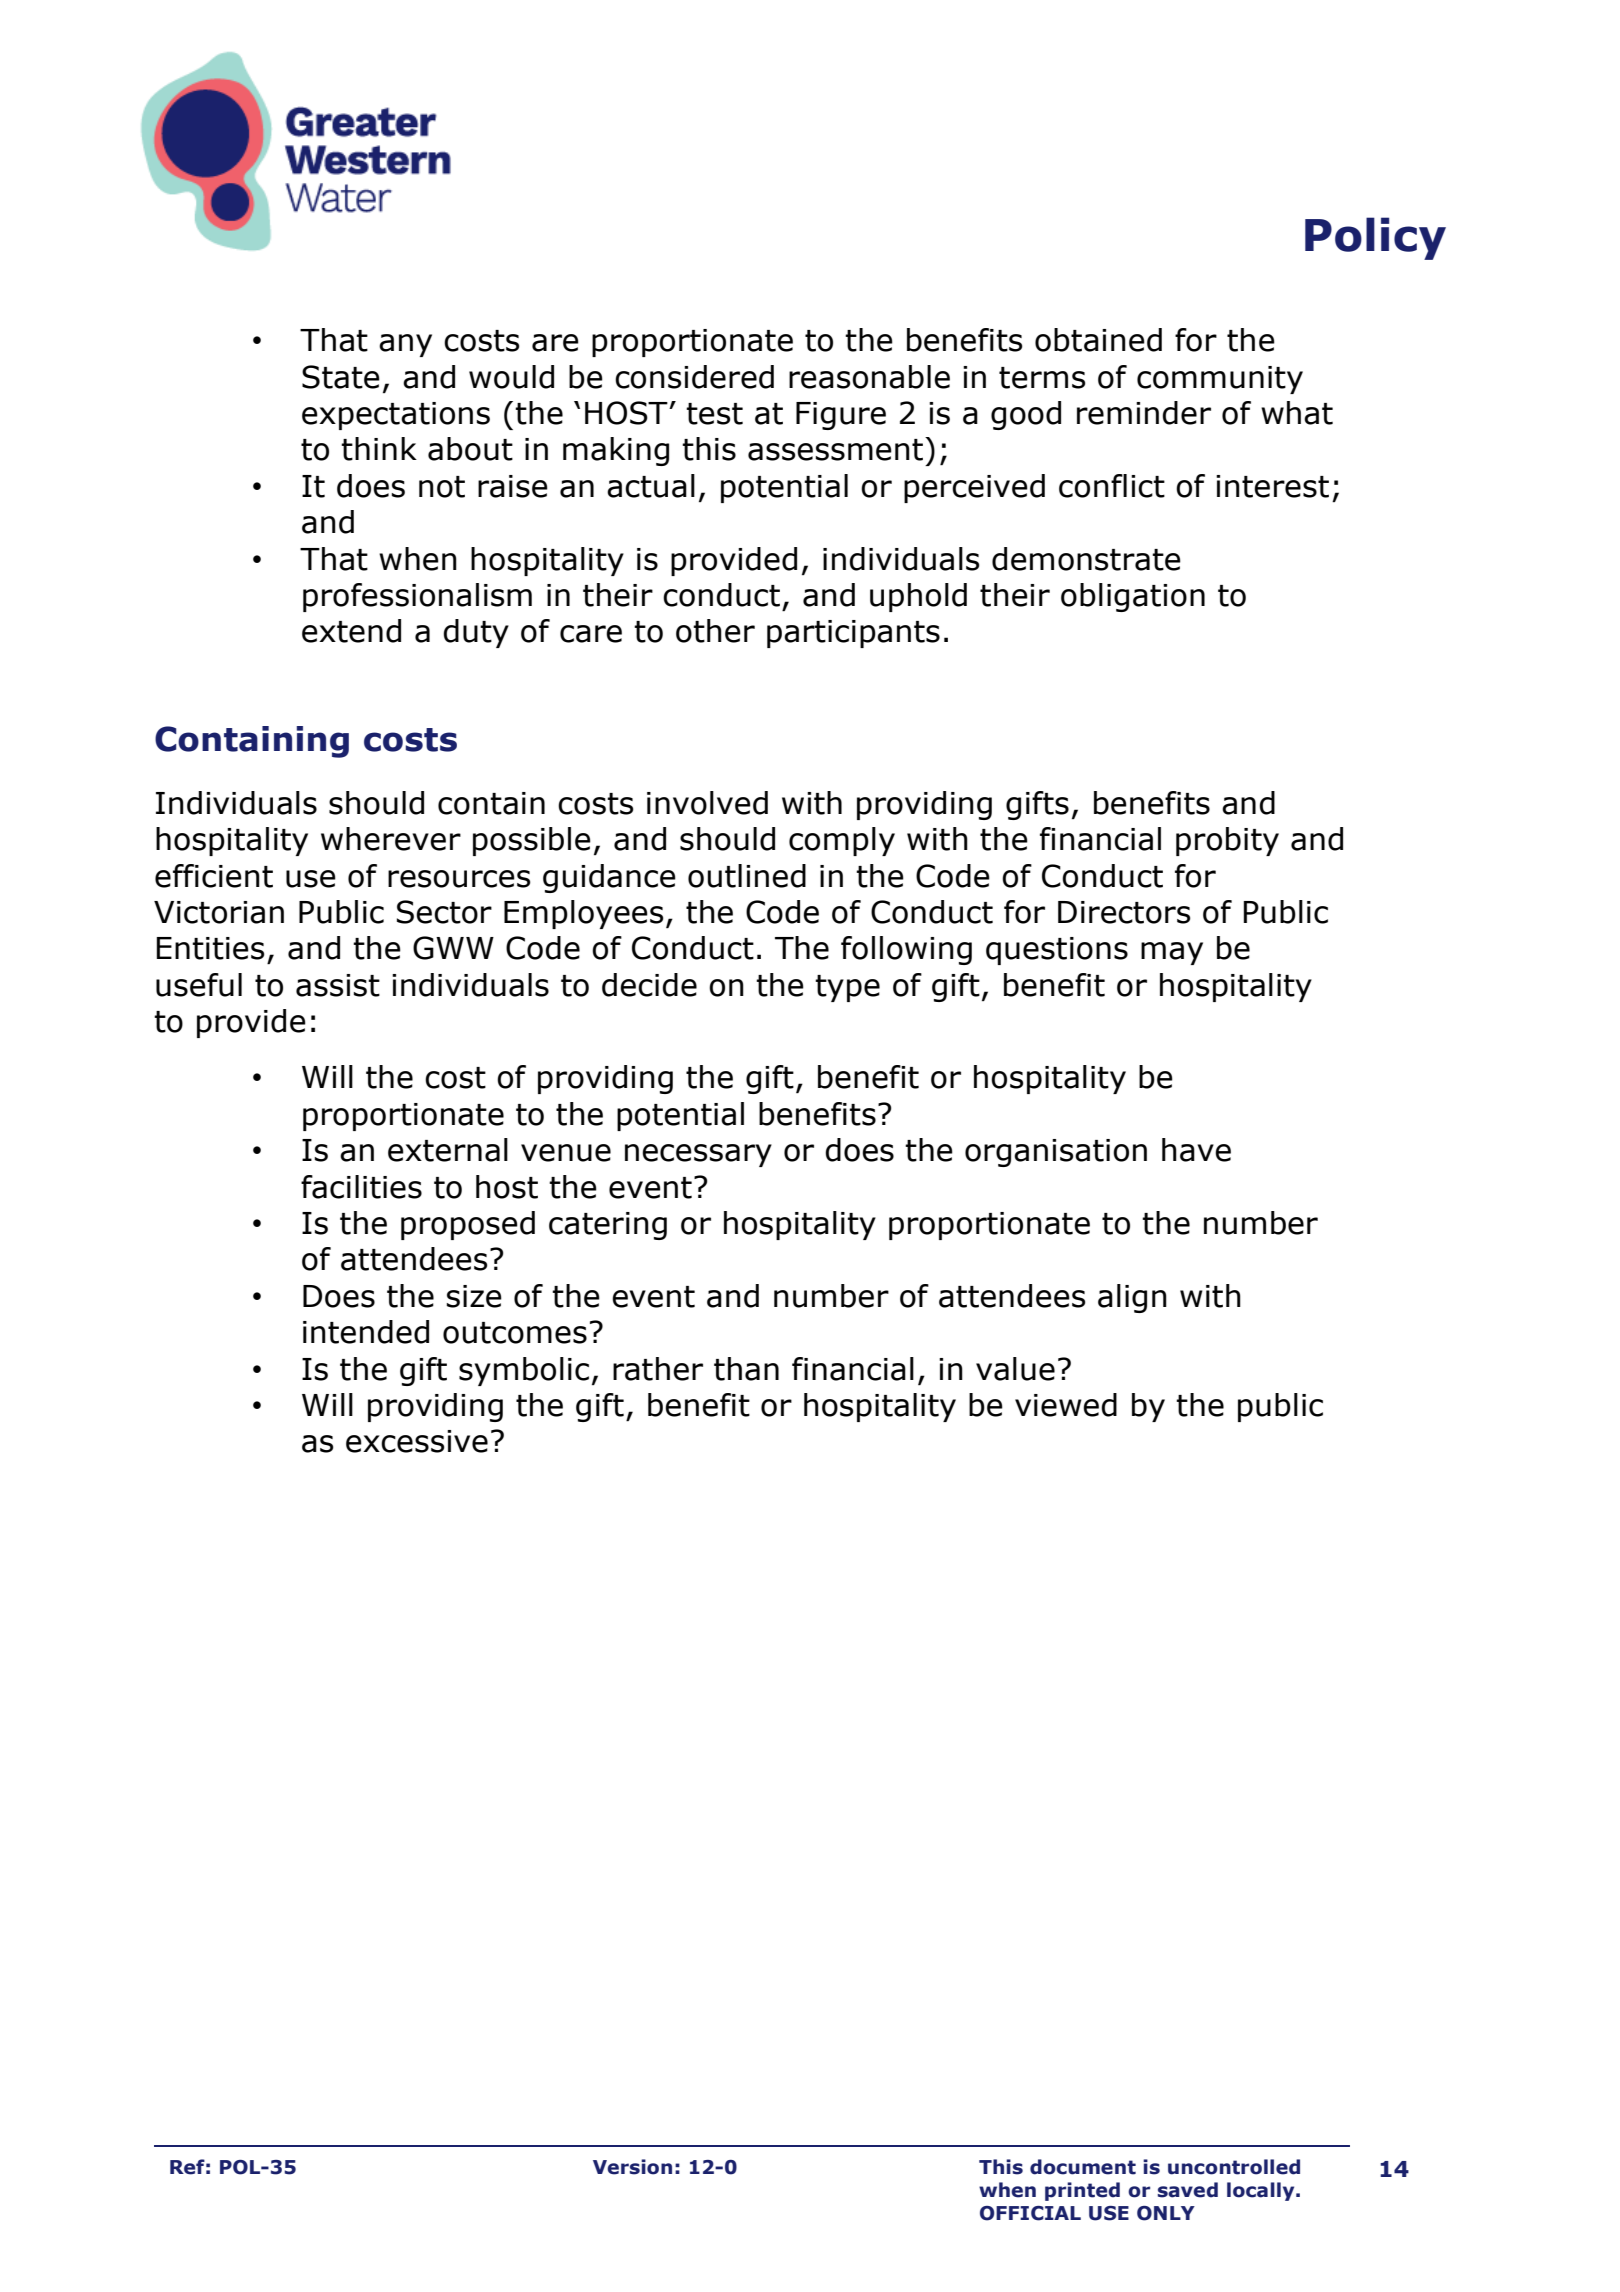 The height and width of the document is (2292, 1620). I want to click on excessive, so click(417, 1441).
